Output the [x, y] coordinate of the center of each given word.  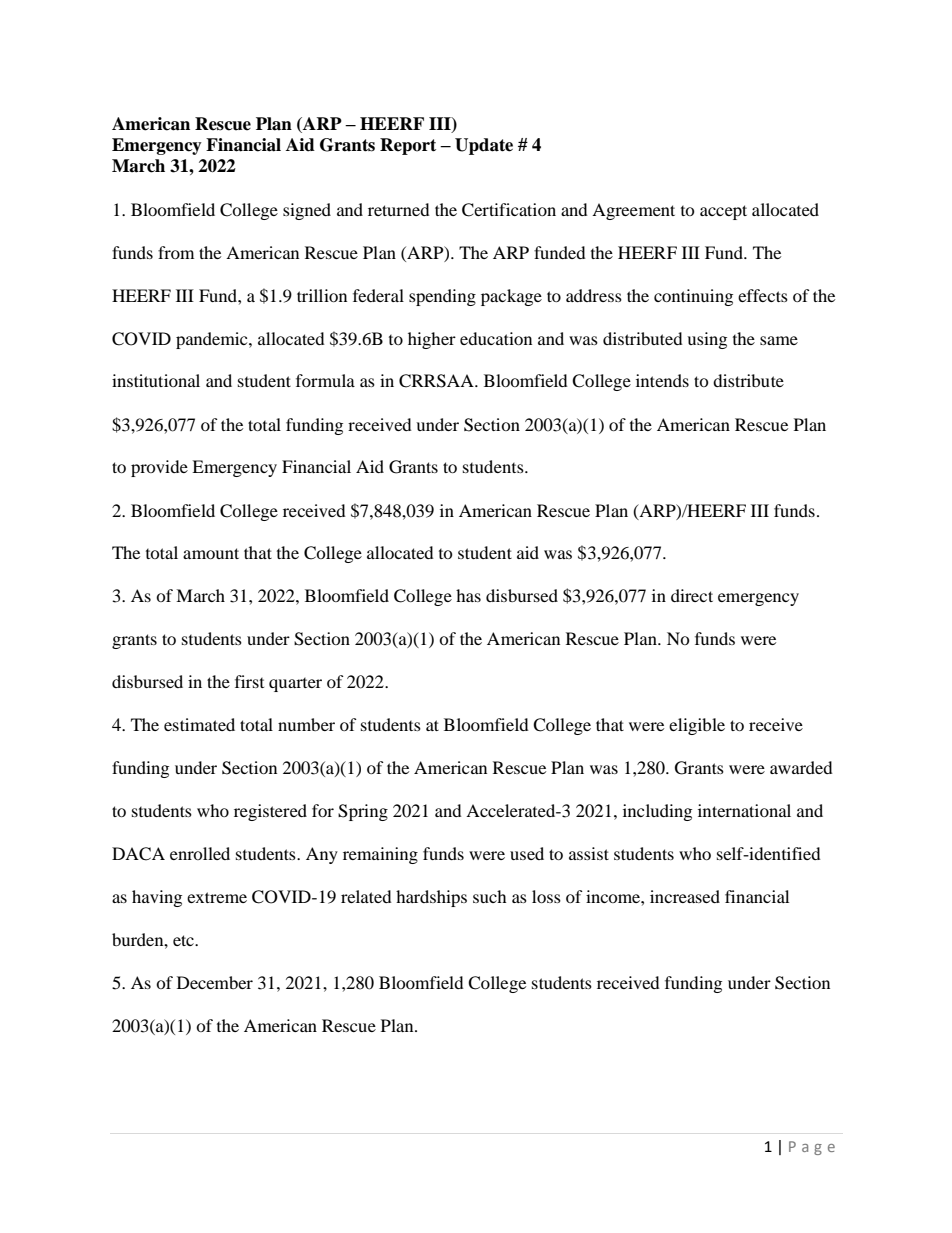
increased [685, 896]
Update [484, 146]
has [468, 595]
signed [307, 211]
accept [723, 212]
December [215, 982]
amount [211, 553]
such [490, 896]
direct [692, 595]
